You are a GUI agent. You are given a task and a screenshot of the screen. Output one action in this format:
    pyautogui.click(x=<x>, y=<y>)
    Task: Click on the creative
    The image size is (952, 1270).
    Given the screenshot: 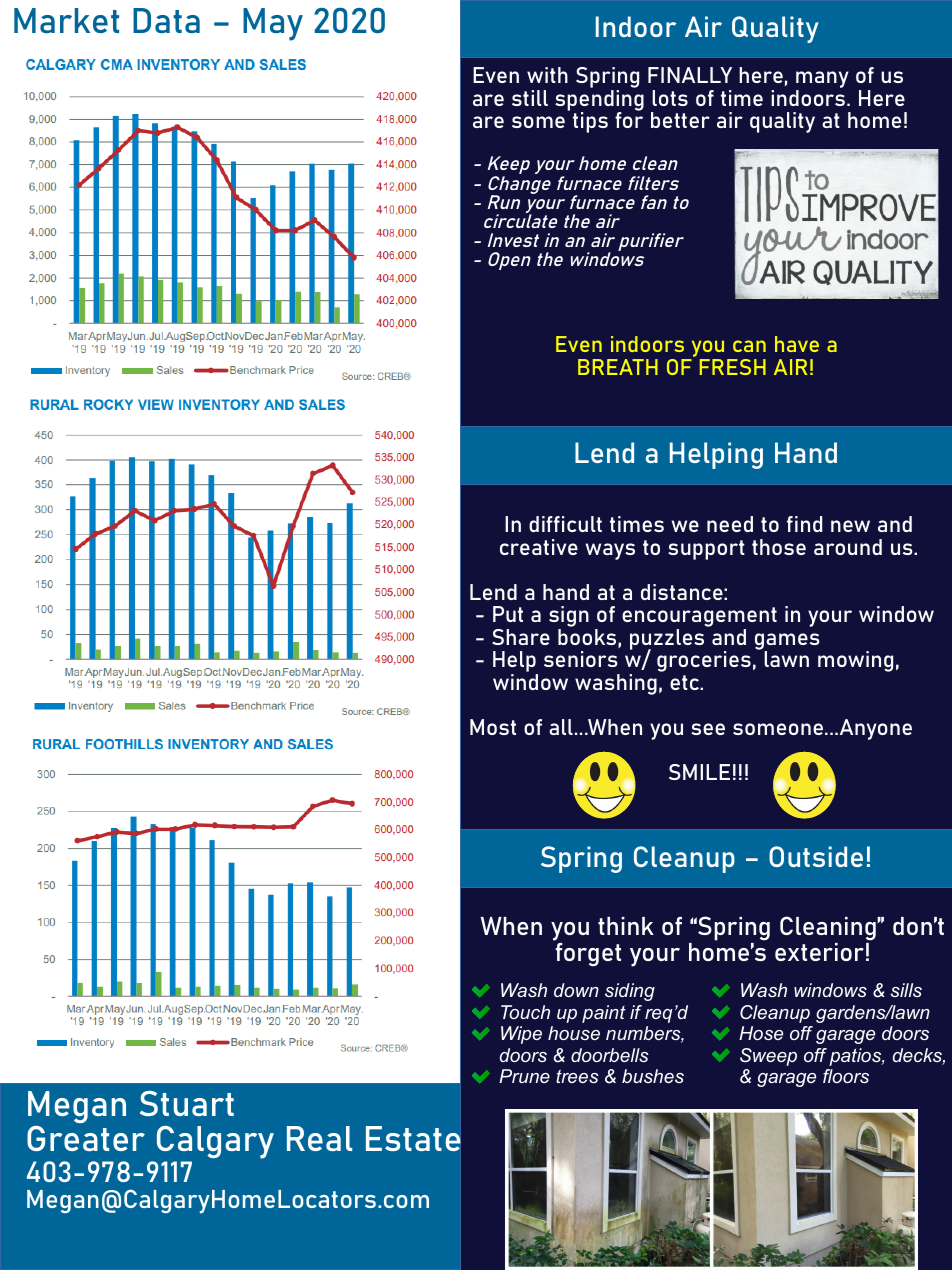 What is the action you would take?
    pyautogui.click(x=539, y=547)
